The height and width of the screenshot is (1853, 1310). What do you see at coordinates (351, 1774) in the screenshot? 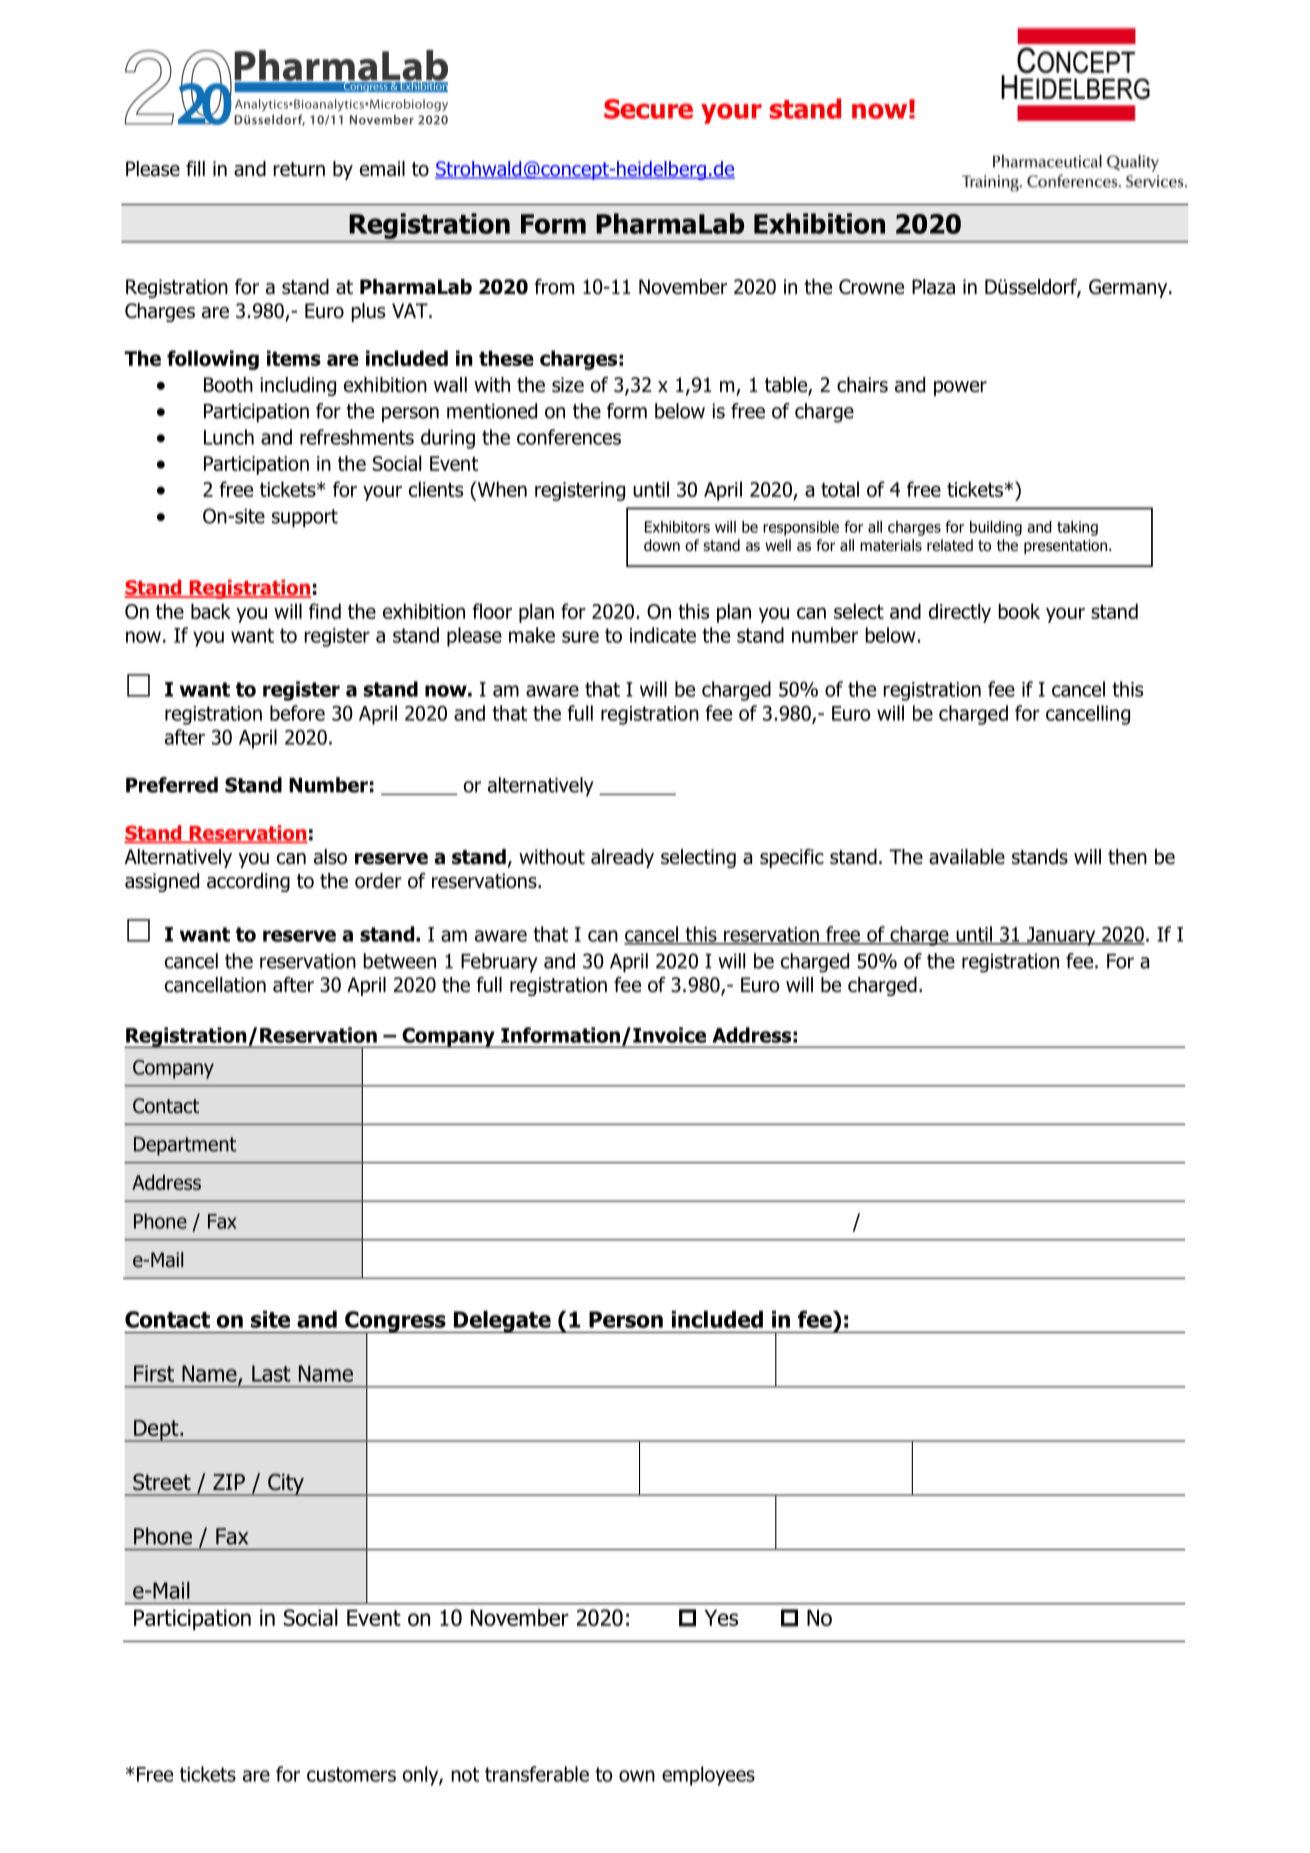
I see `customers` at bounding box center [351, 1774].
